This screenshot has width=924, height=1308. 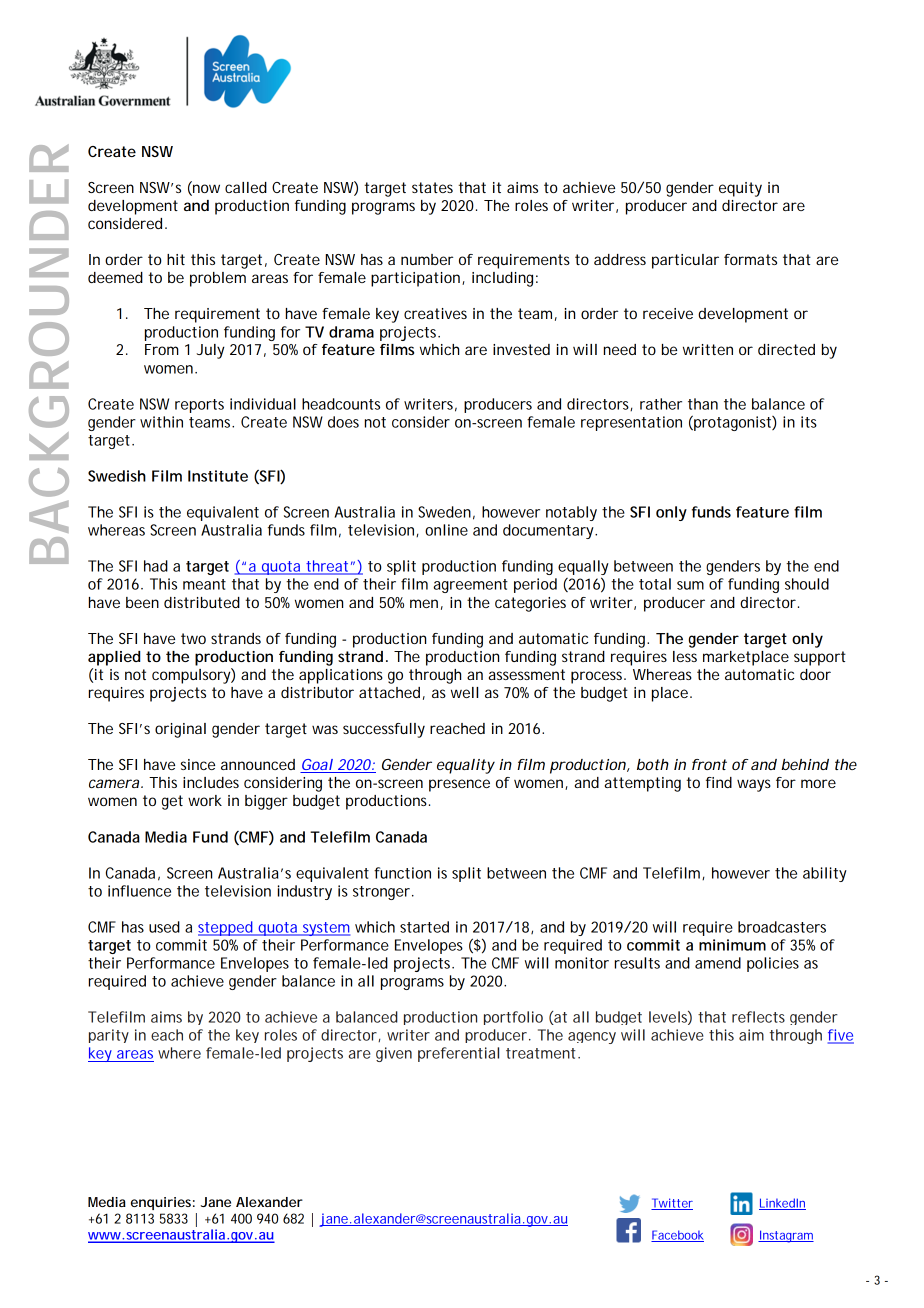 I want to click on had, so click(x=156, y=566).
